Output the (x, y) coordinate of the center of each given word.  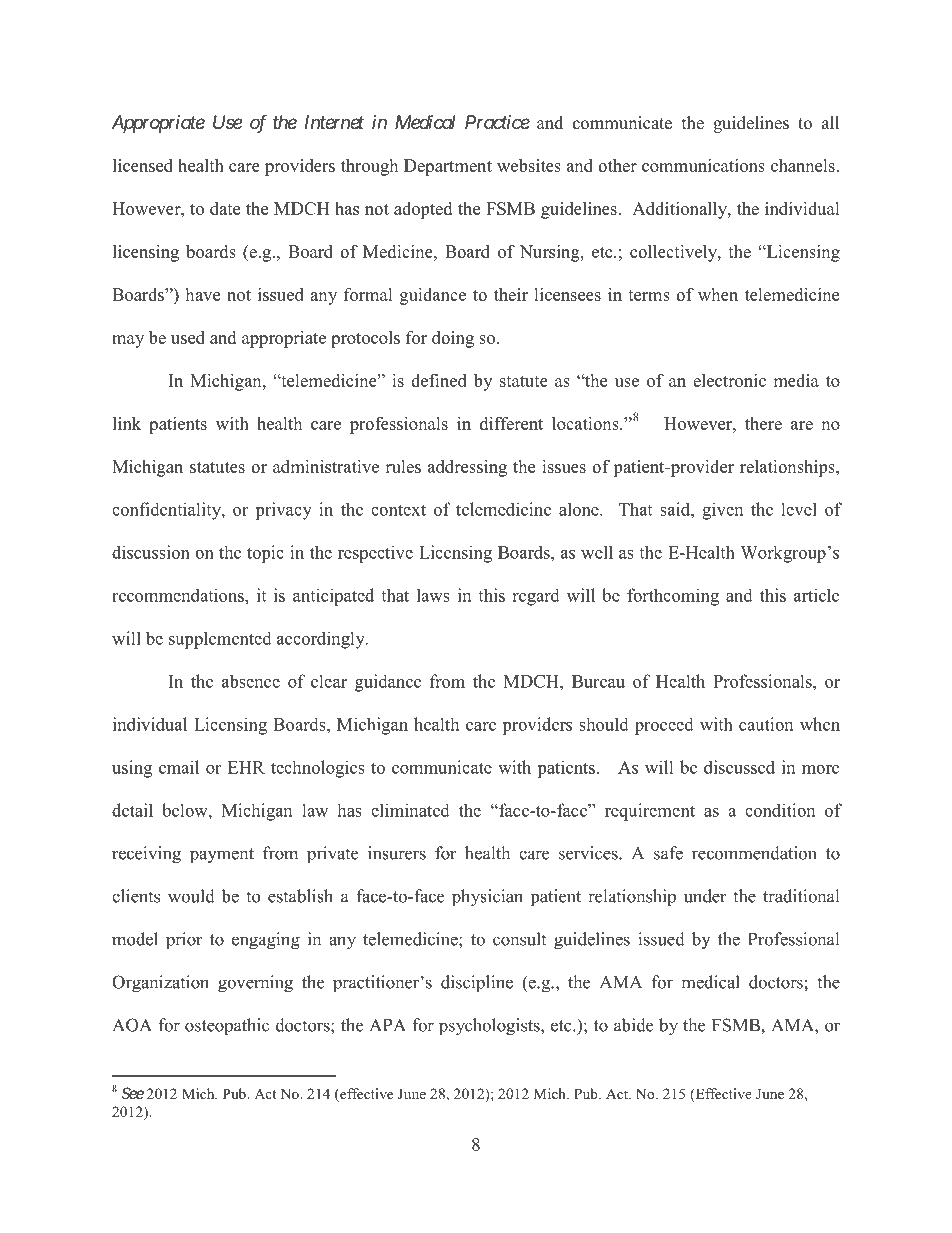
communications (703, 165)
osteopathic (227, 1026)
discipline (477, 984)
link (127, 423)
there (763, 423)
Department (448, 167)
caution (766, 724)
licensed (143, 165)
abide (633, 1025)
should (604, 724)
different (511, 423)
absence (251, 681)
